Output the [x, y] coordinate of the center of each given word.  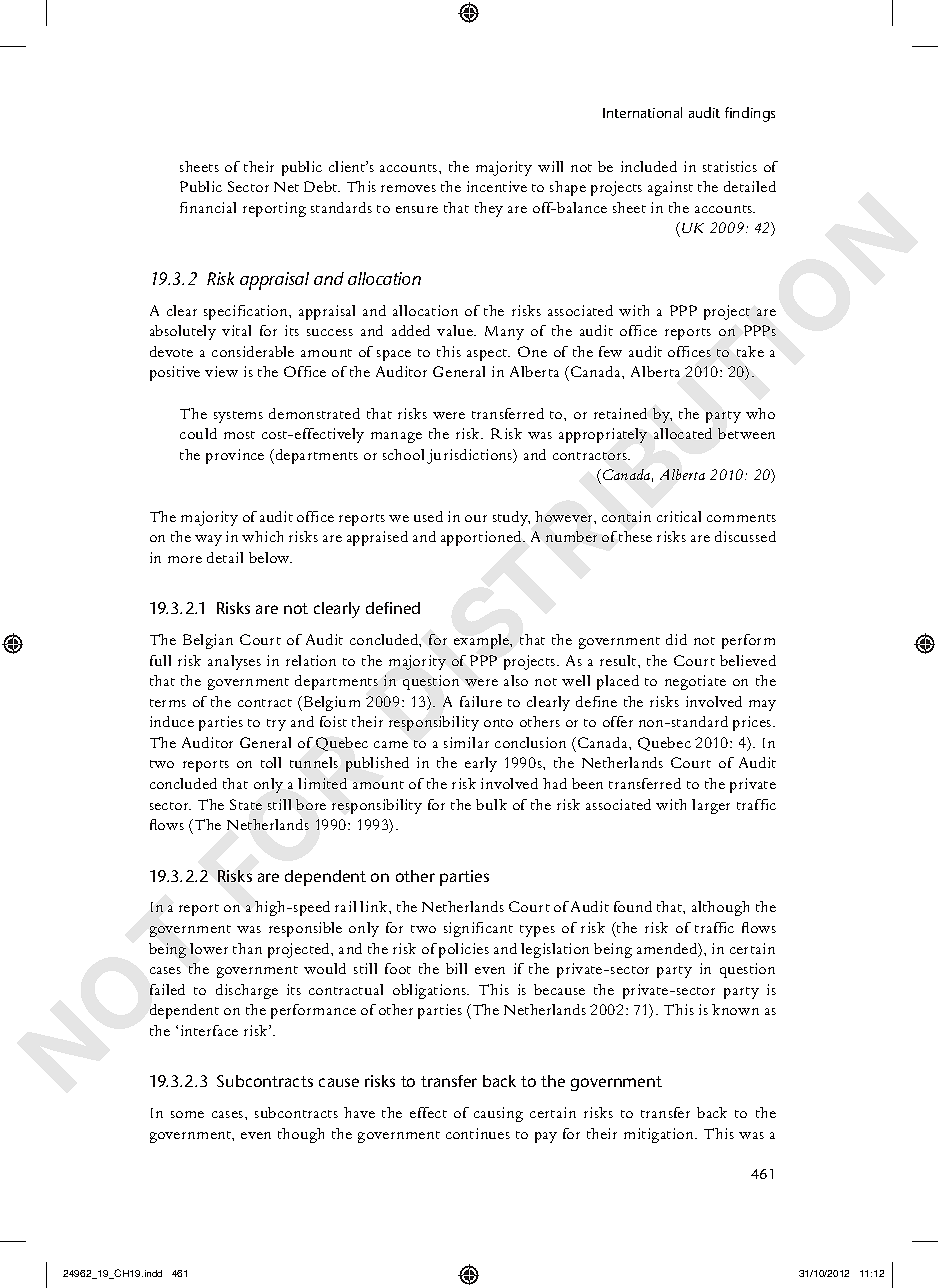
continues [478, 1133]
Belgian [208, 641]
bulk [491, 804]
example [483, 641]
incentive [497, 186]
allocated [683, 433]
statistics [730, 166]
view [221, 371]
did [676, 639]
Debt [322, 186]
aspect [488, 355]
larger [711, 806]
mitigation [660, 1135]
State [246, 804]
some [187, 1114]
